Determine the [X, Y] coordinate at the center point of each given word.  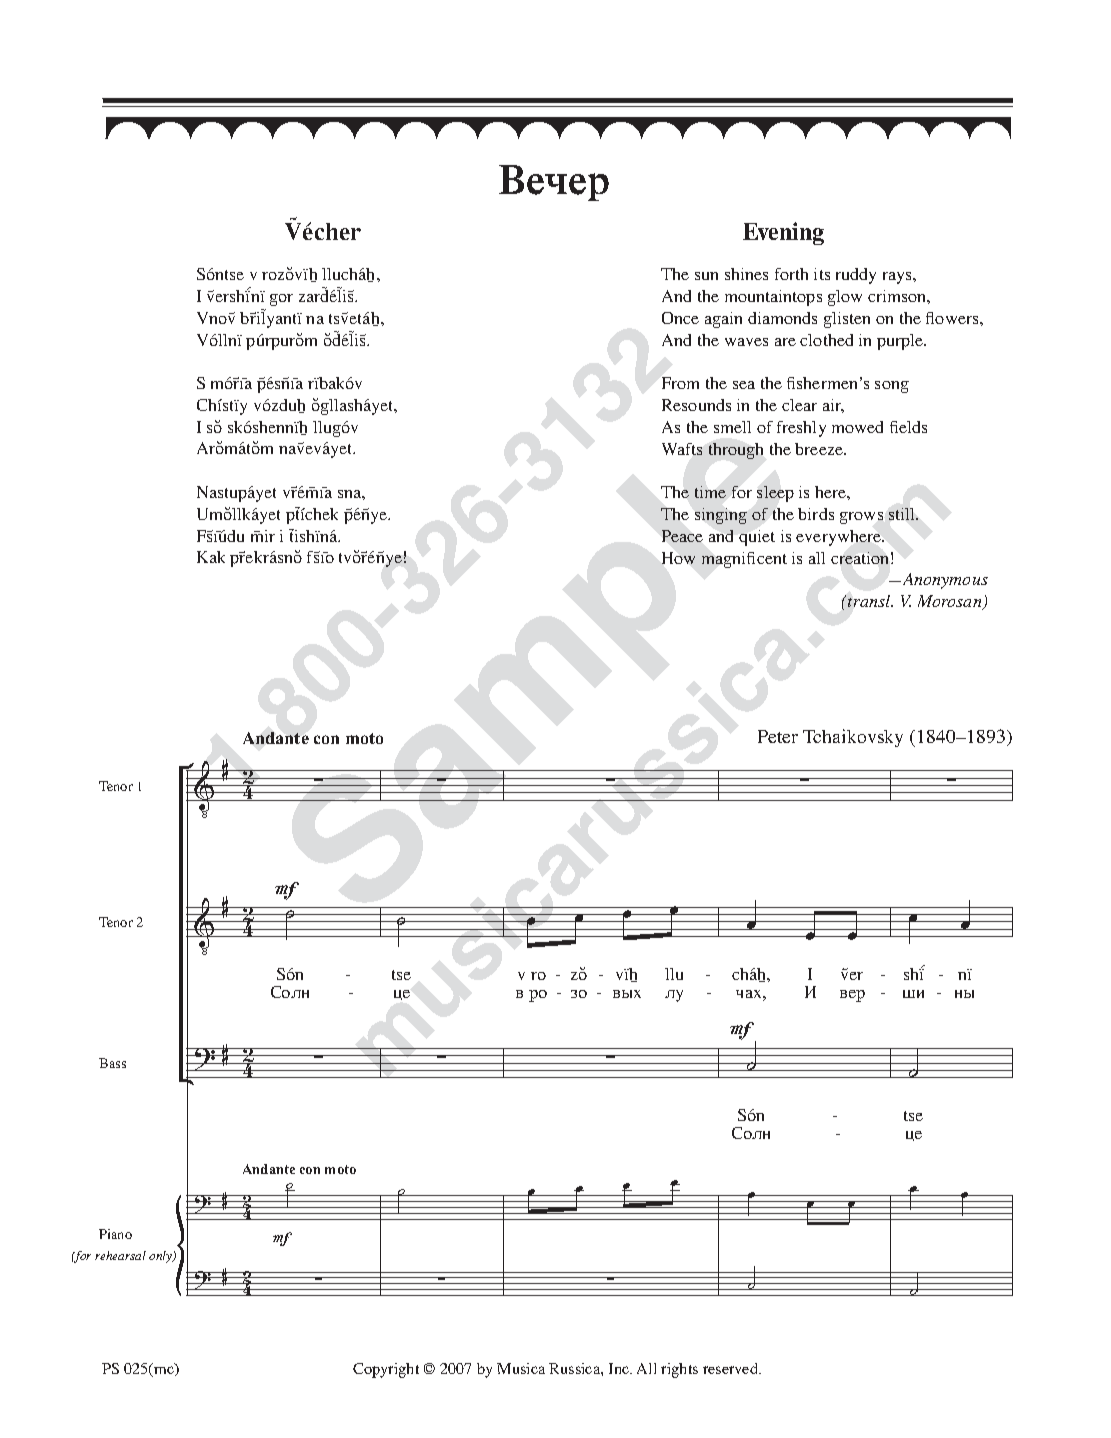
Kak [211, 557]
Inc [620, 1368]
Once [680, 318]
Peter [778, 736]
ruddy [856, 276]
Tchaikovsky [853, 738]
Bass [112, 1063]
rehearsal [120, 1255]
